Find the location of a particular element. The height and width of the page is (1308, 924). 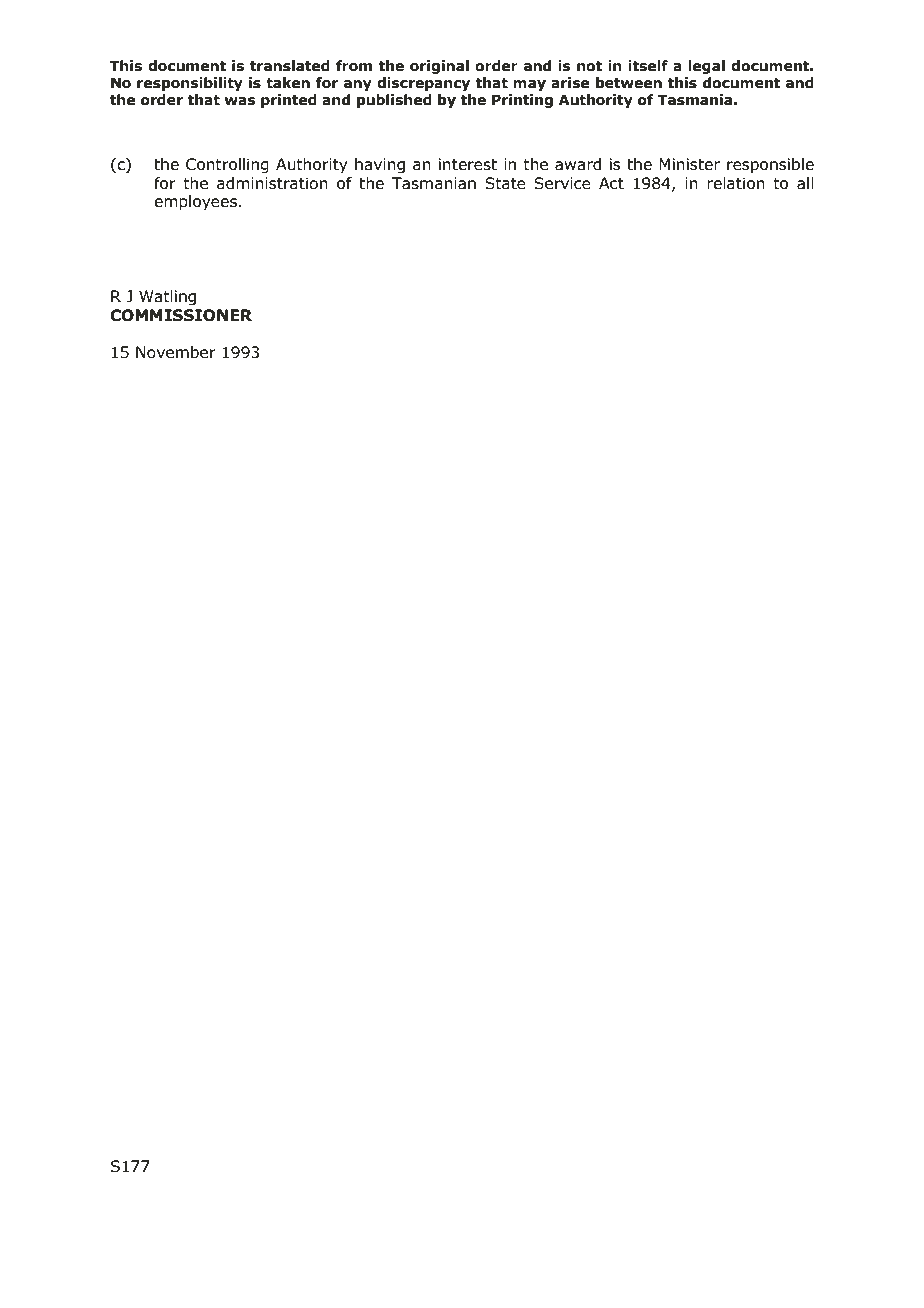

legal is located at coordinates (706, 67).
